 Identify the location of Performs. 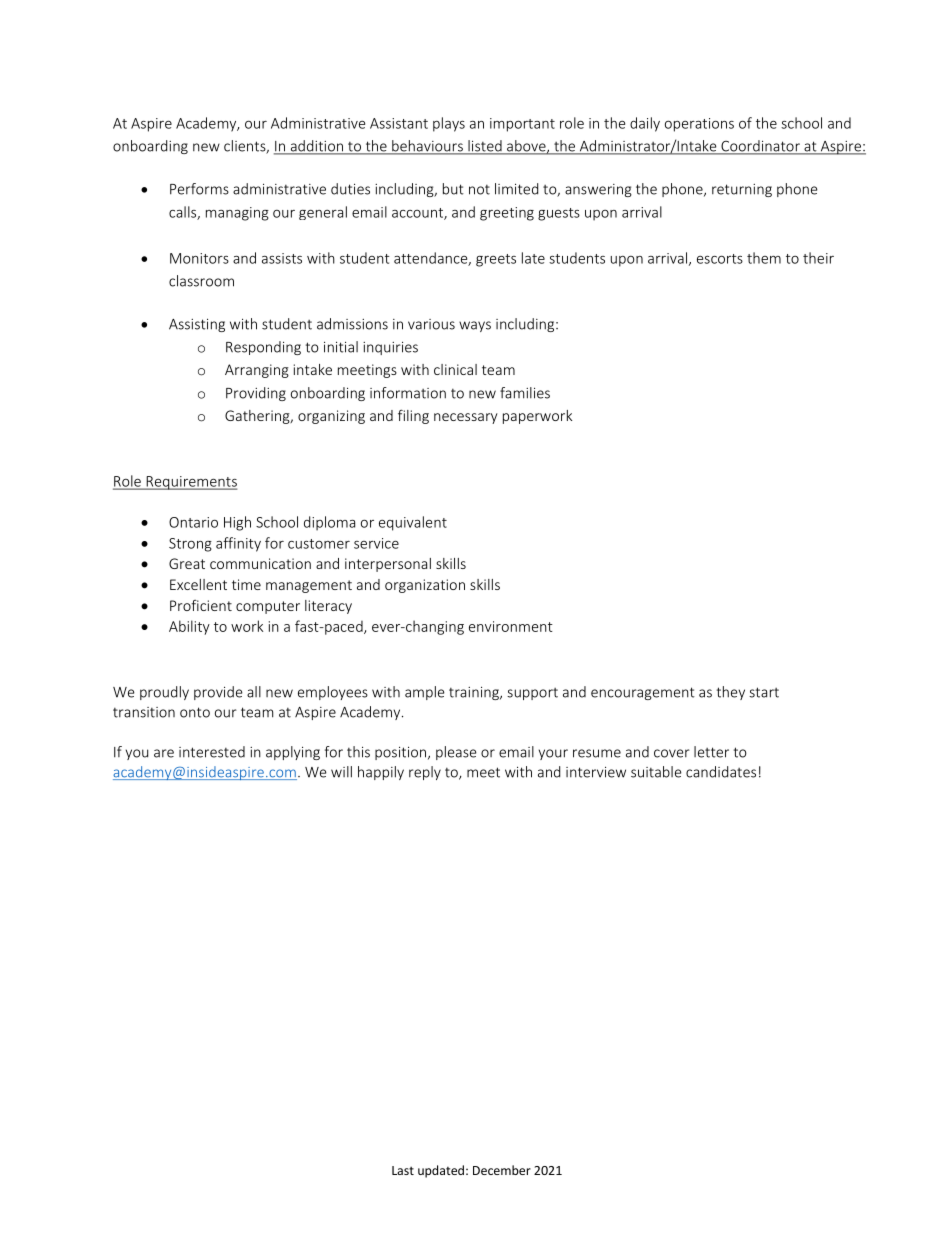
(199, 189).
